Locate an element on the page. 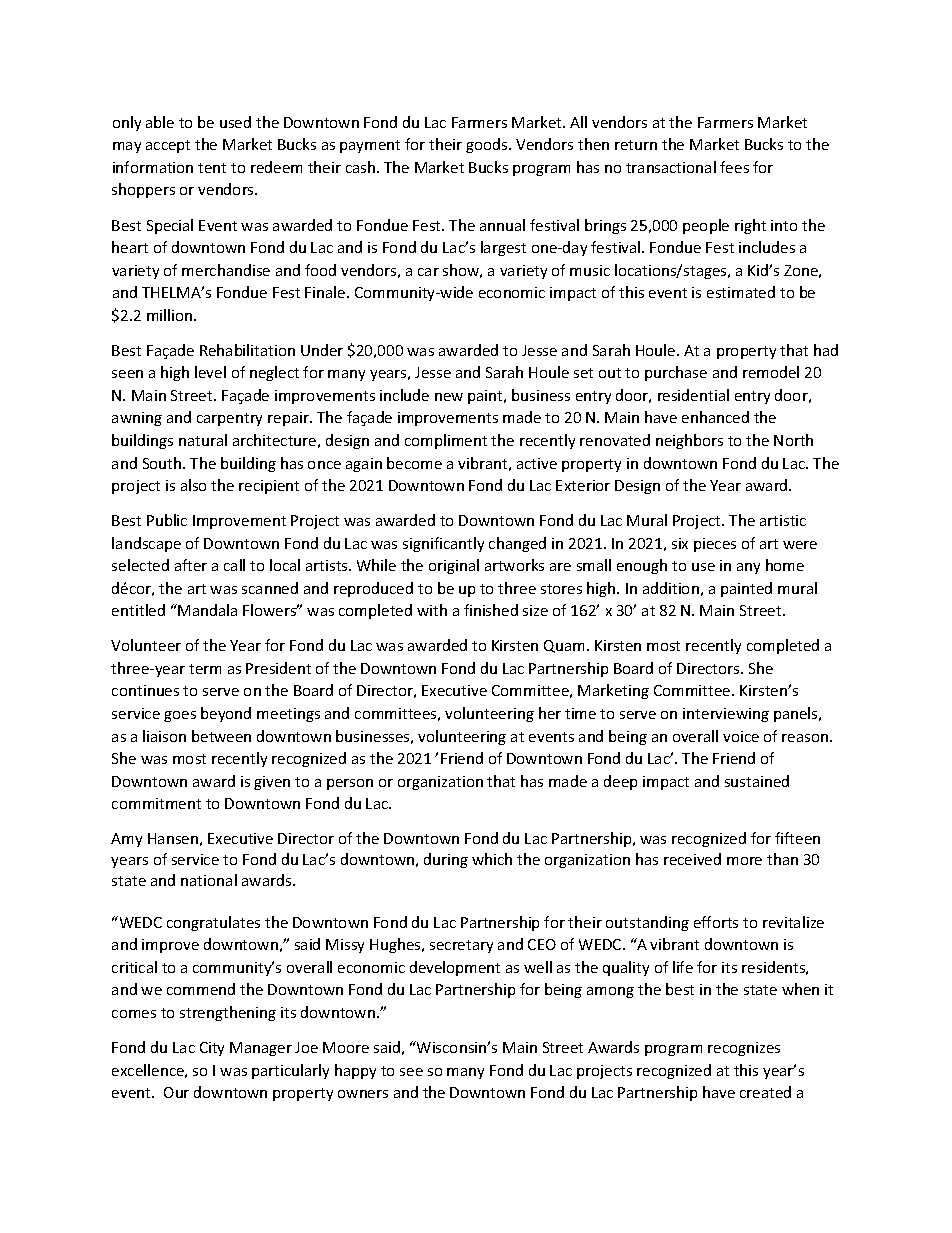 This document has height=1233, width=952. remodel is located at coordinates (771, 372).
